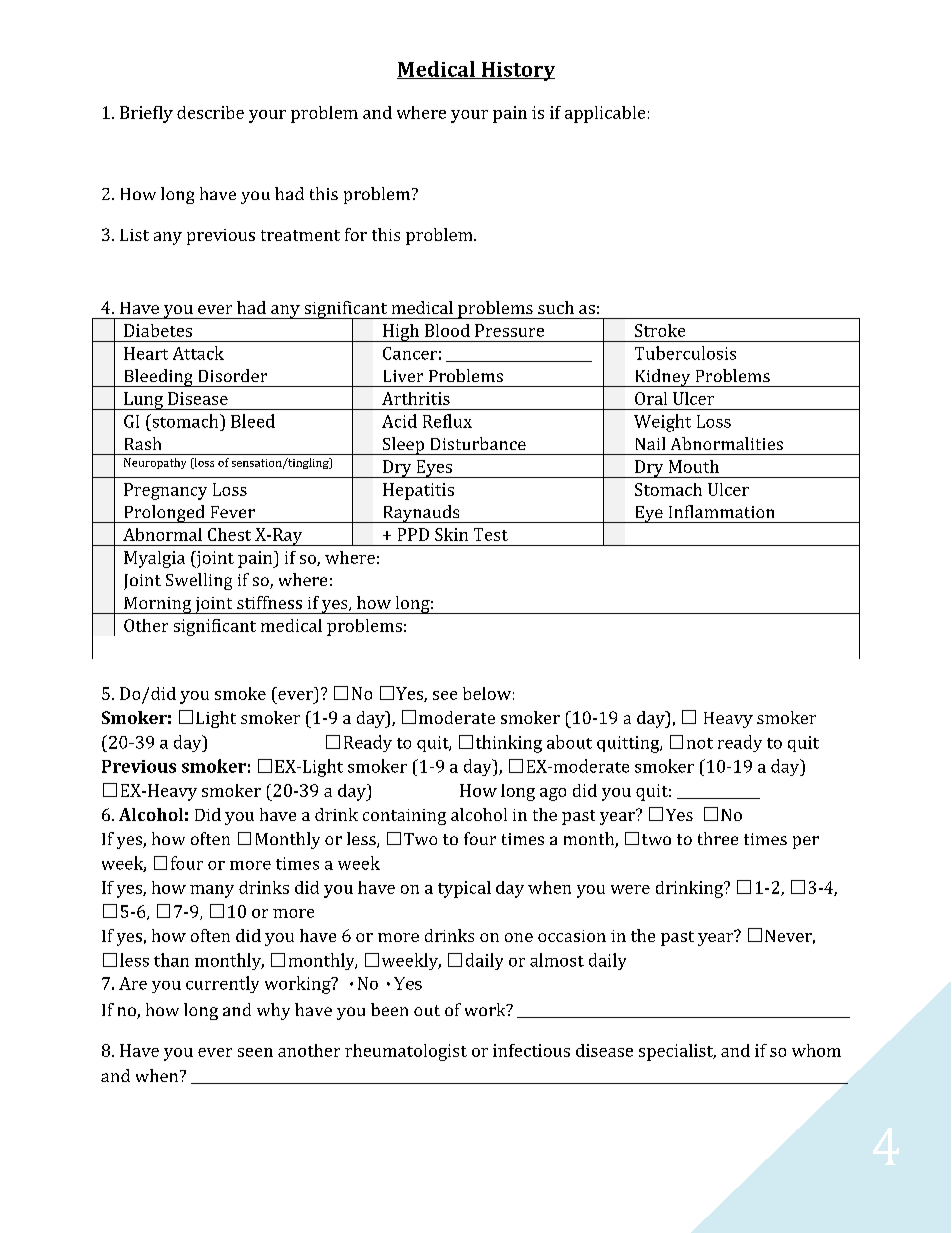 The width and height of the document is (952, 1233). What do you see at coordinates (222, 984) in the document?
I see `currently` at bounding box center [222, 984].
